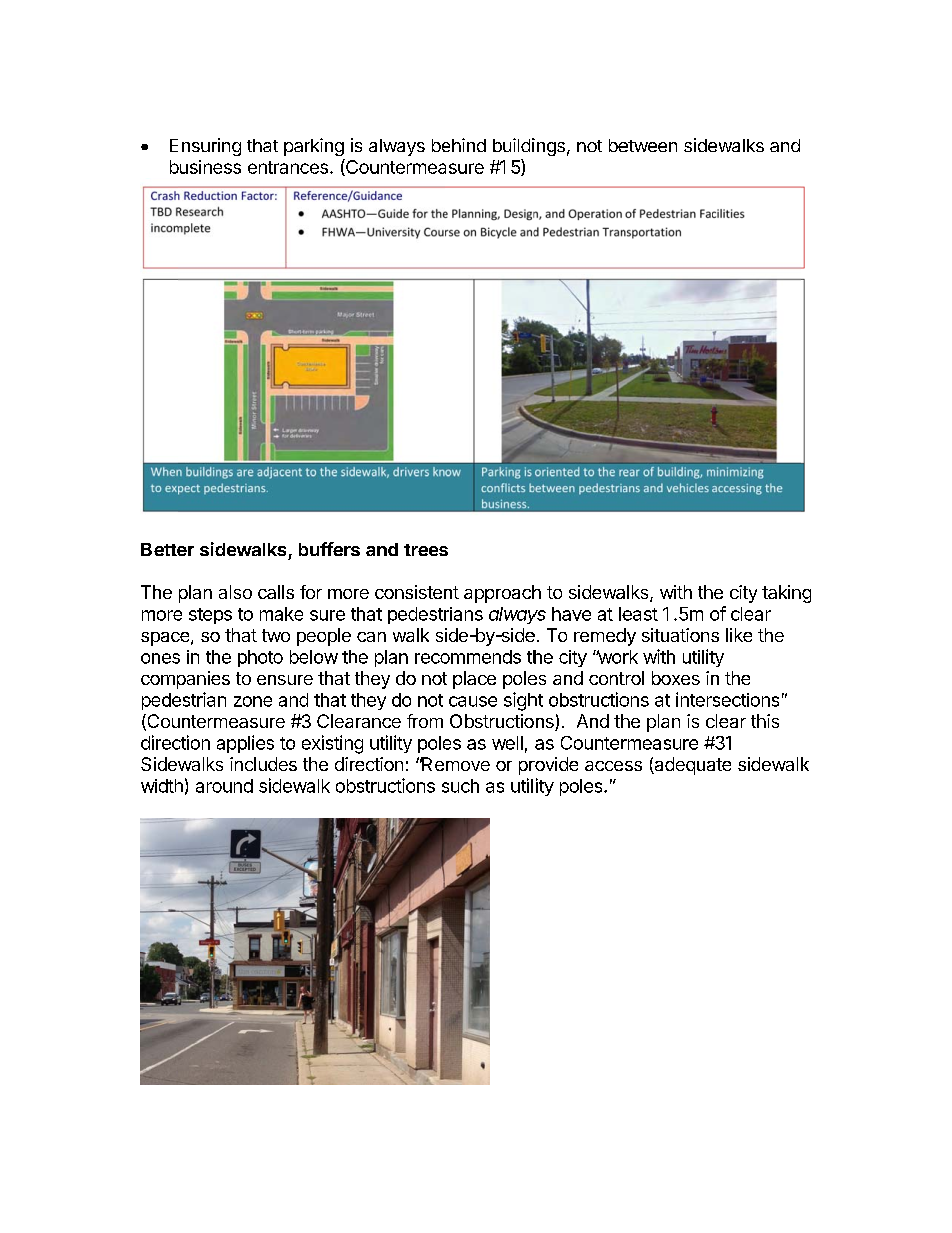  What do you see at coordinates (426, 550) in the screenshot?
I see `trees` at bounding box center [426, 550].
